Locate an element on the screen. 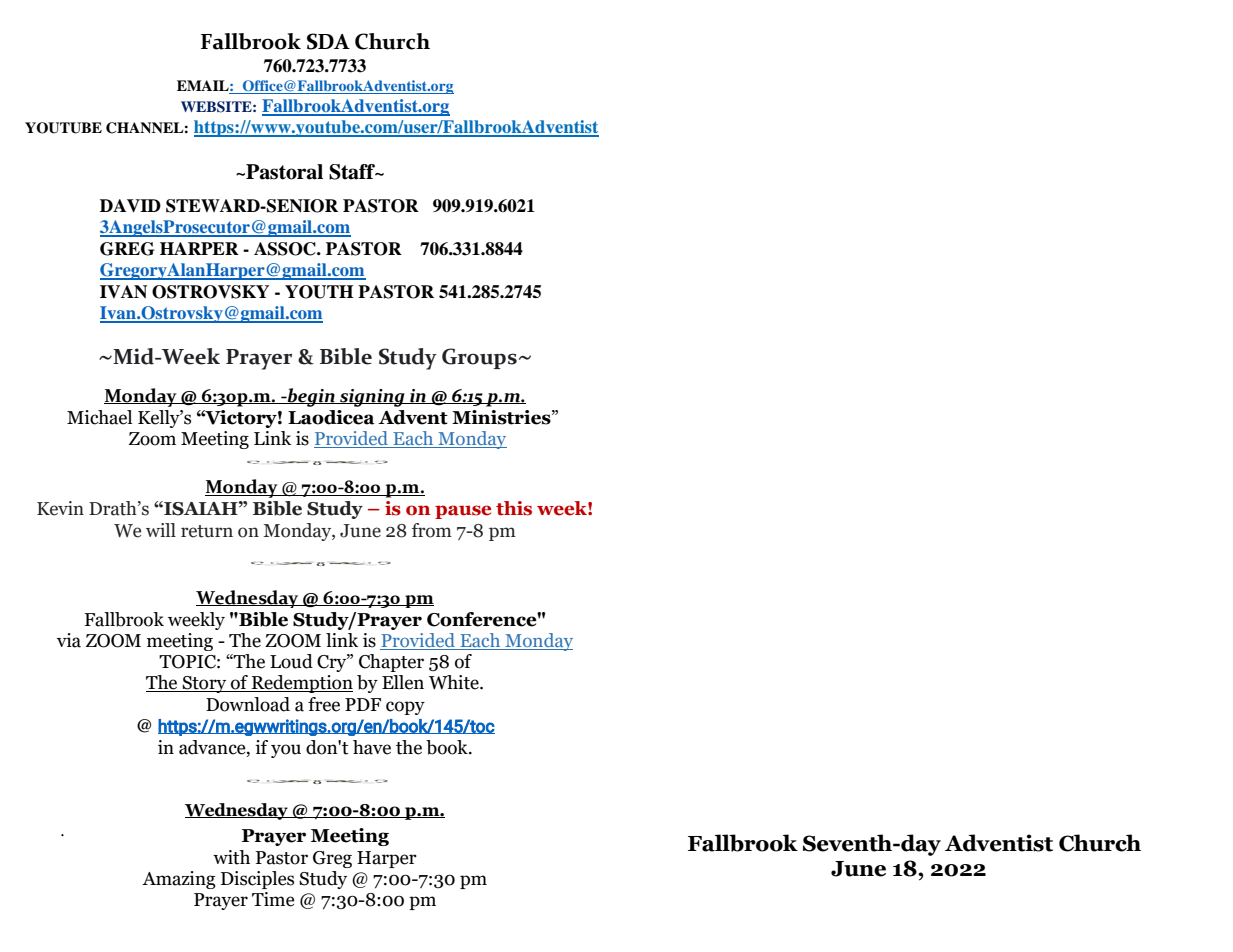 The image size is (1233, 952). return is located at coordinates (207, 531).
